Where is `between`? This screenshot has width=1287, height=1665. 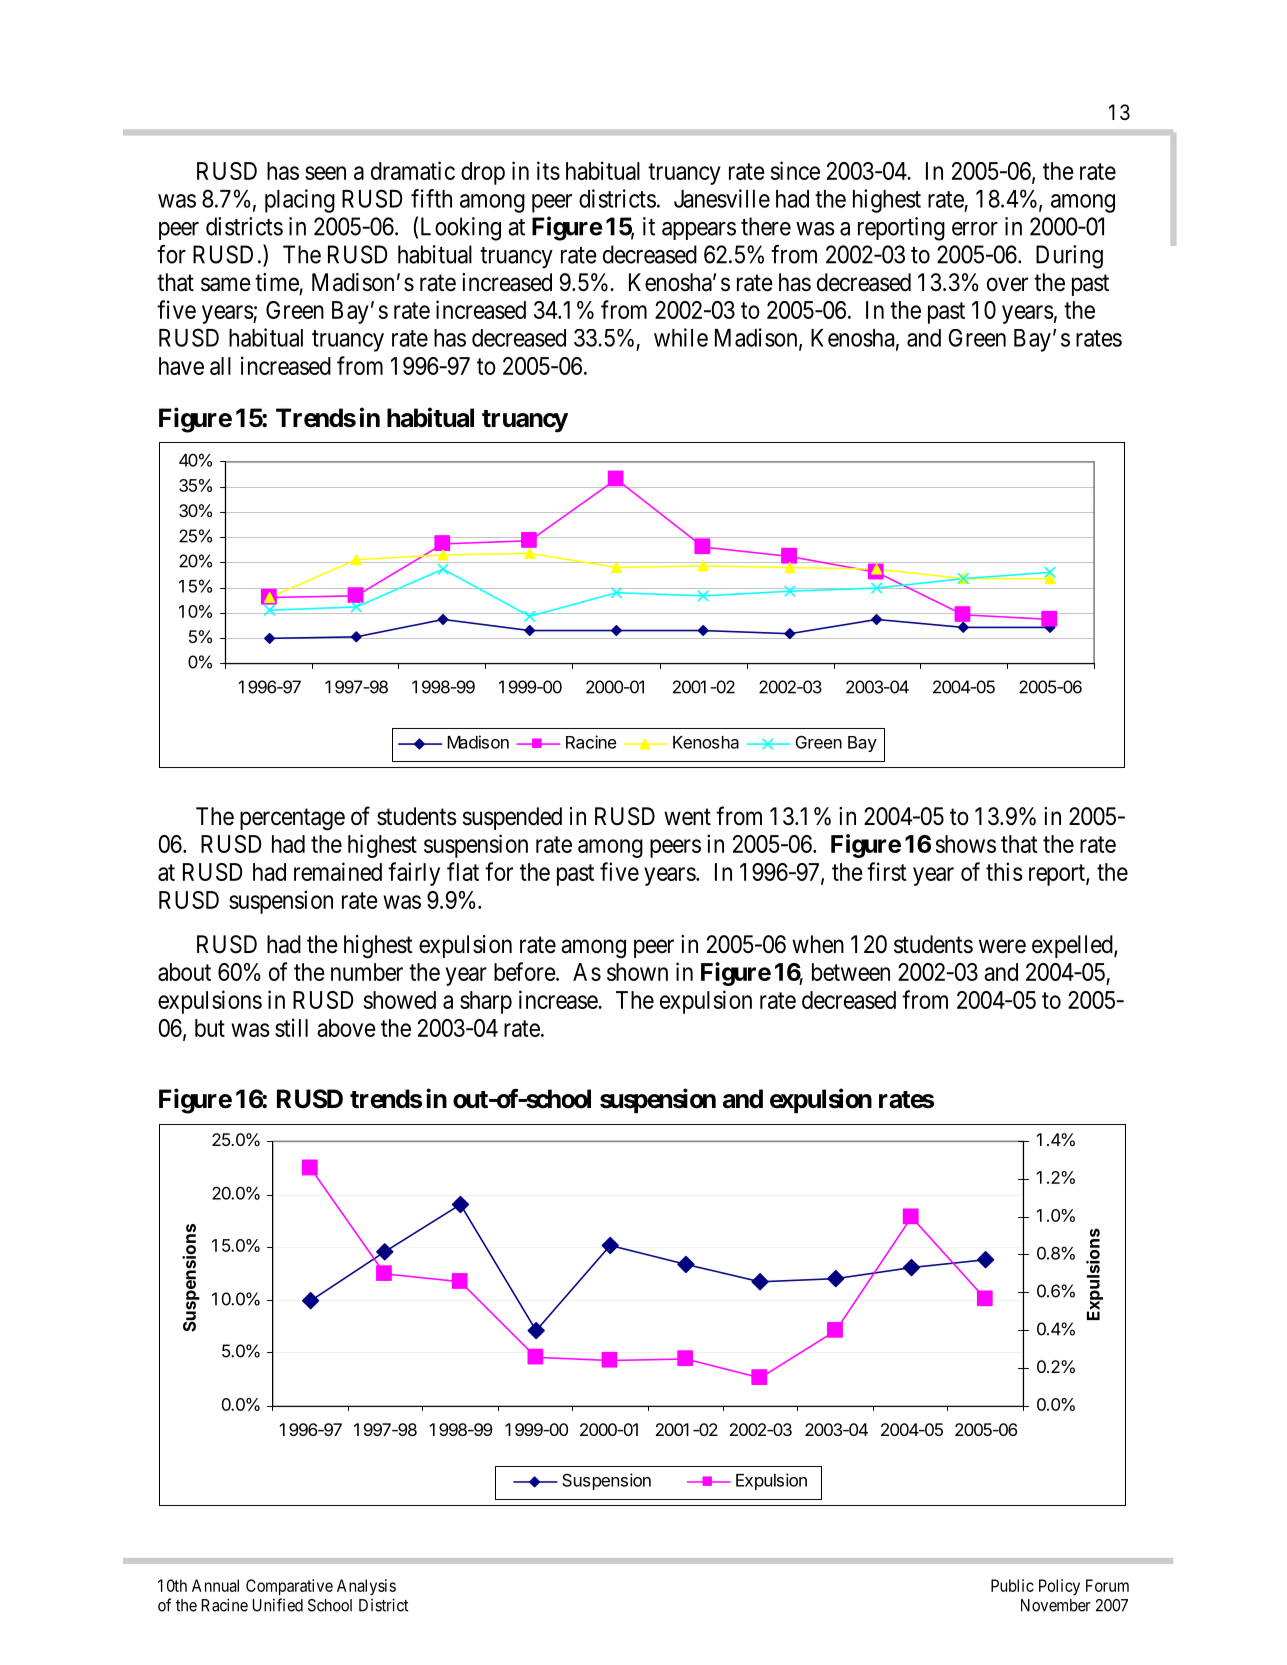
between is located at coordinates (851, 972).
